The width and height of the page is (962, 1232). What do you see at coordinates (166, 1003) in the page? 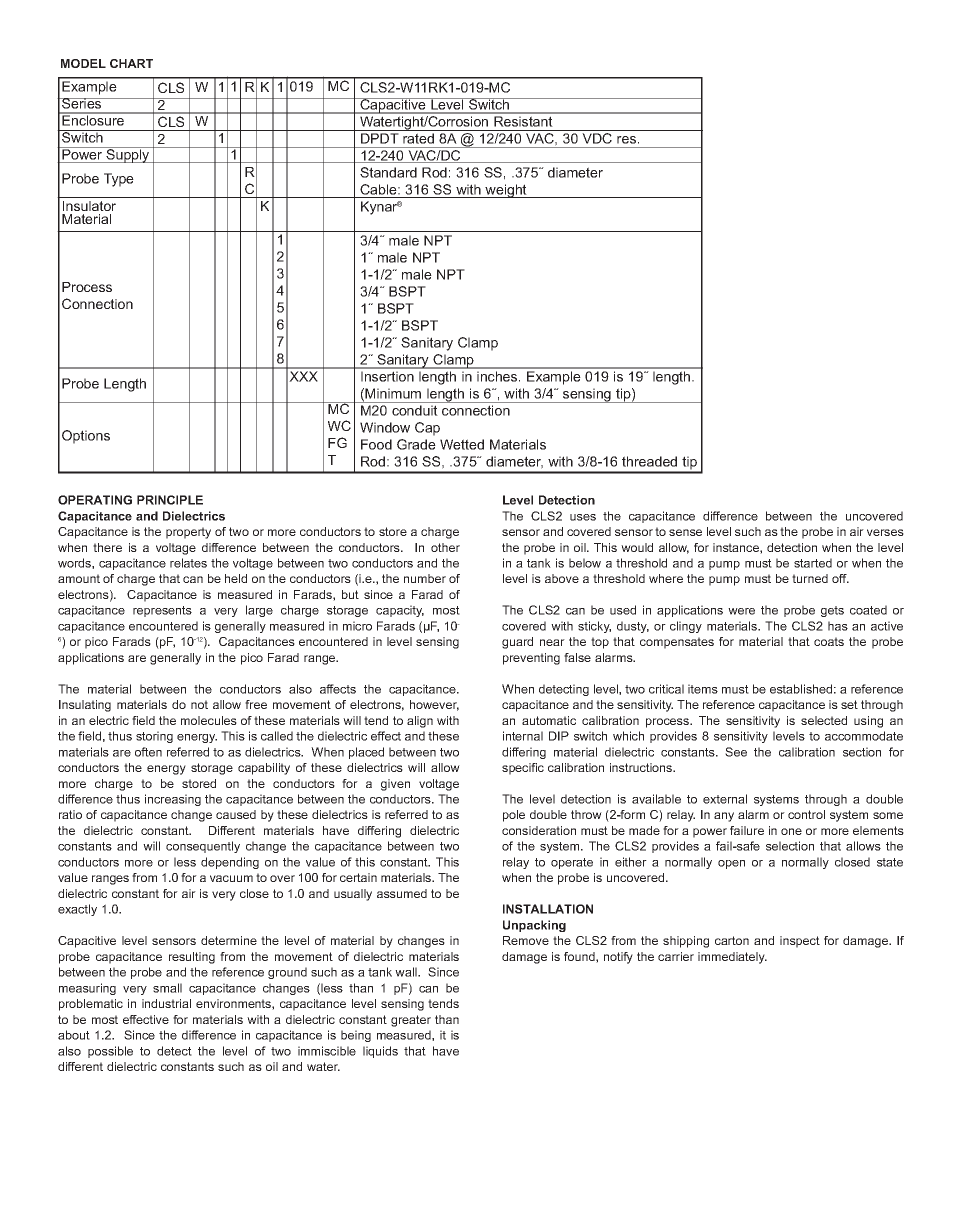
I see `industrial` at bounding box center [166, 1003].
